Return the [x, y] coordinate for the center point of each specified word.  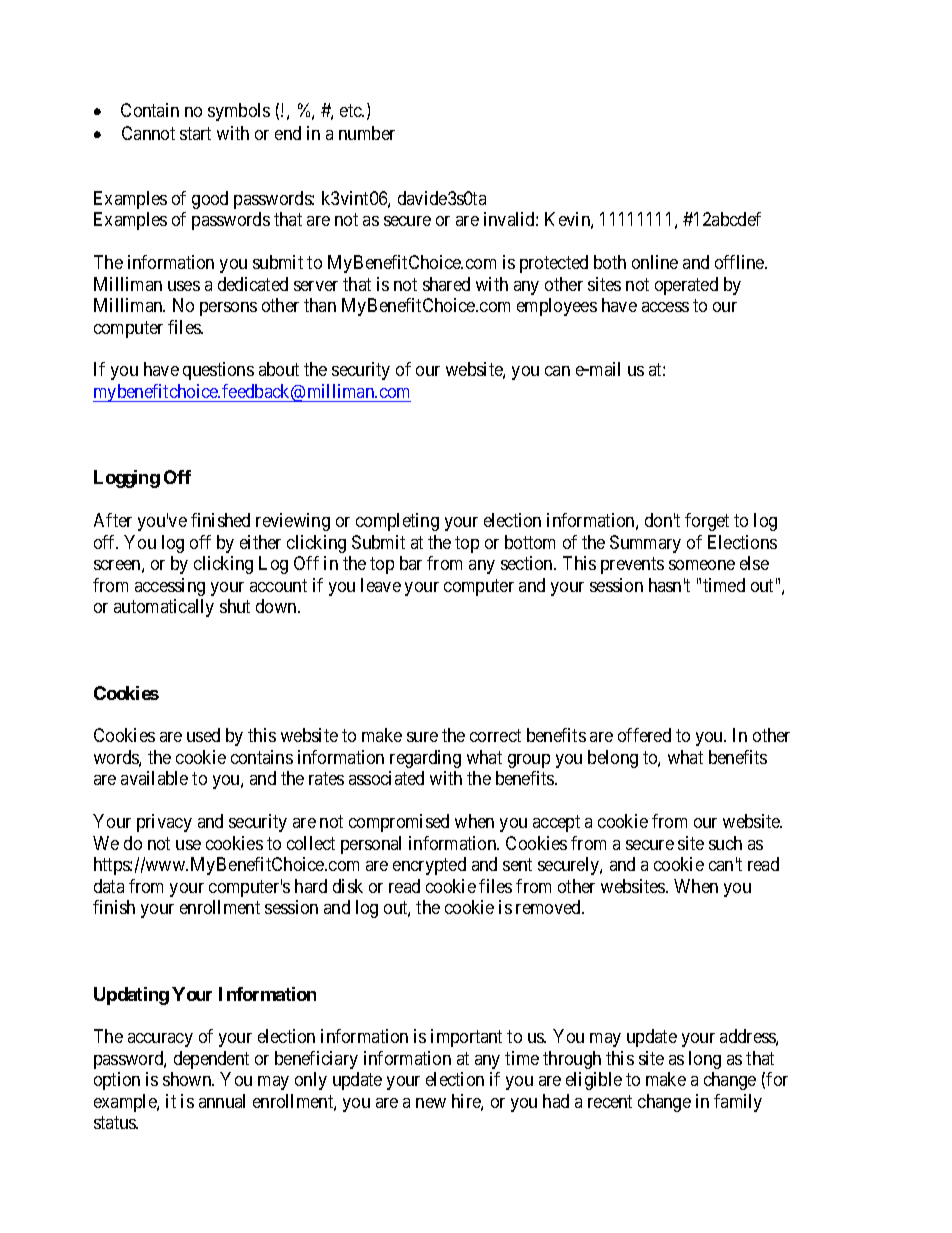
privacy [164, 823]
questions [218, 371]
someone [702, 565]
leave [381, 585]
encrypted [429, 866]
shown [188, 1079]
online [655, 262]
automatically [164, 608]
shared [446, 284]
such [725, 843]
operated [686, 286]
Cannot [148, 133]
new [431, 1103]
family [738, 1103]
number [367, 133]
